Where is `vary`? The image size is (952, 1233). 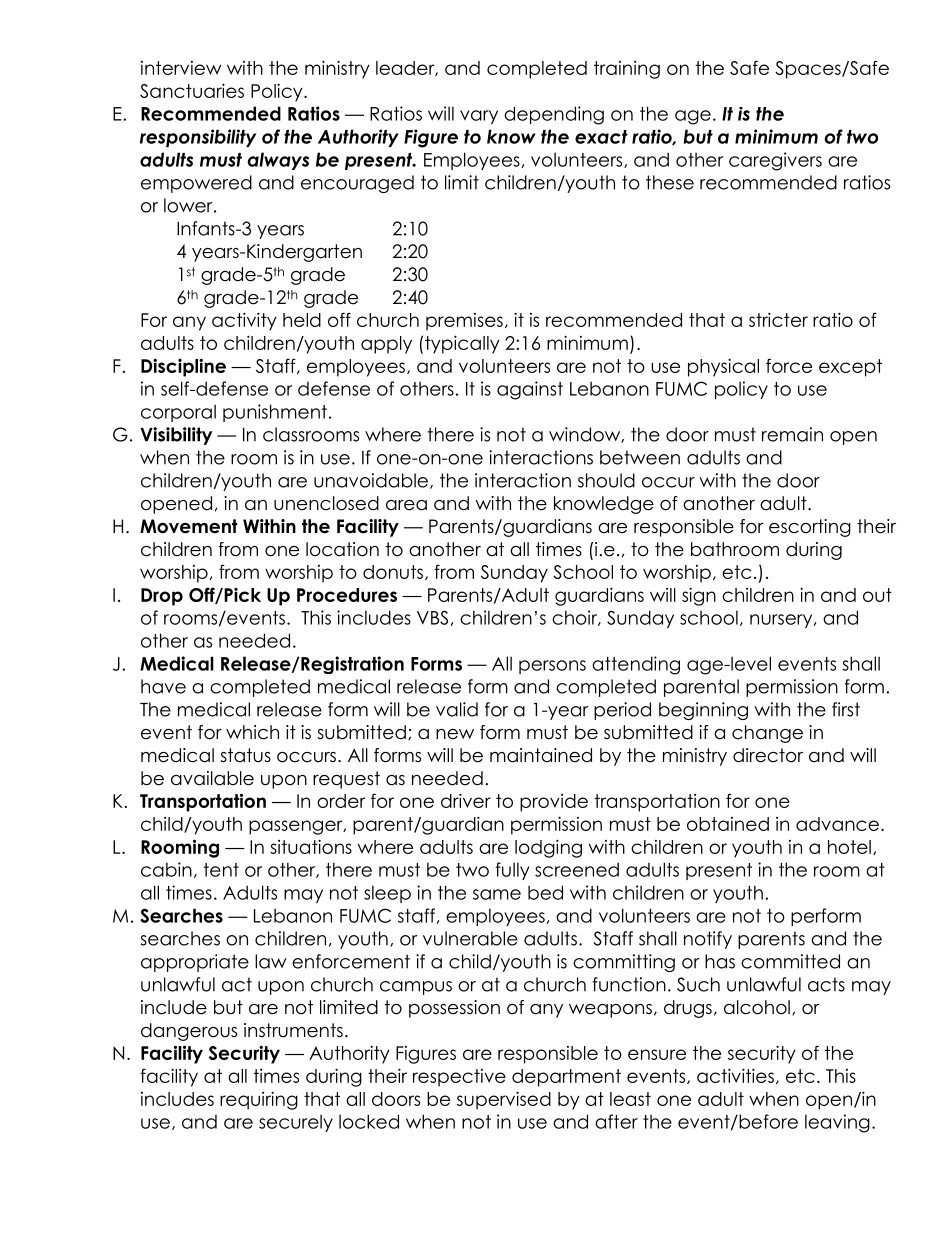
vary is located at coordinates (479, 117).
